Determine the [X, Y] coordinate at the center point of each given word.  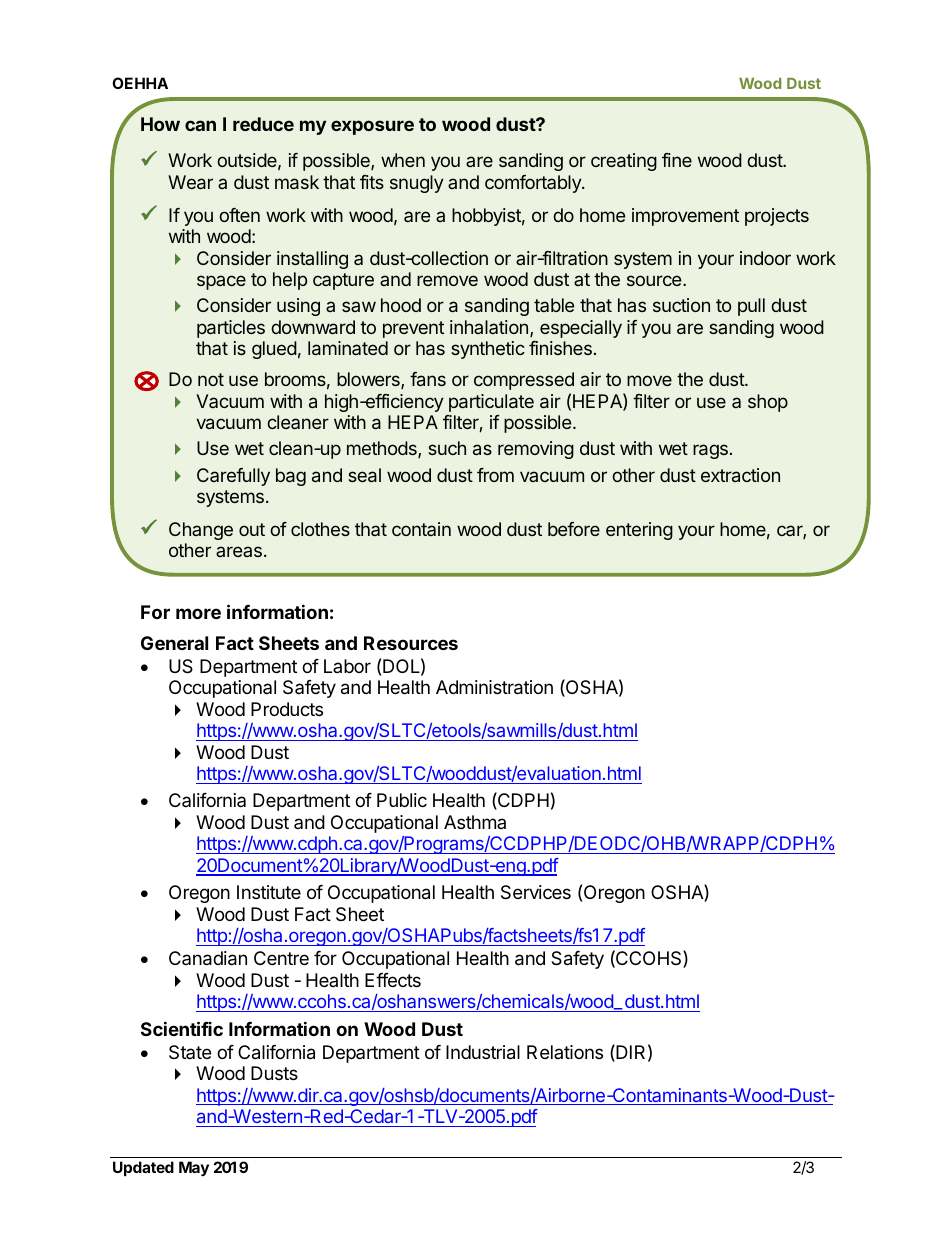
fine [677, 160]
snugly [417, 184]
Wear [190, 182]
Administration [494, 687]
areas [239, 551]
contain [421, 529]
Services [536, 892]
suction [681, 305]
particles [231, 329]
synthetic [488, 350]
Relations [565, 1052]
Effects [393, 980]
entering [639, 531]
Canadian [208, 958]
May [194, 1168]
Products [287, 709]
